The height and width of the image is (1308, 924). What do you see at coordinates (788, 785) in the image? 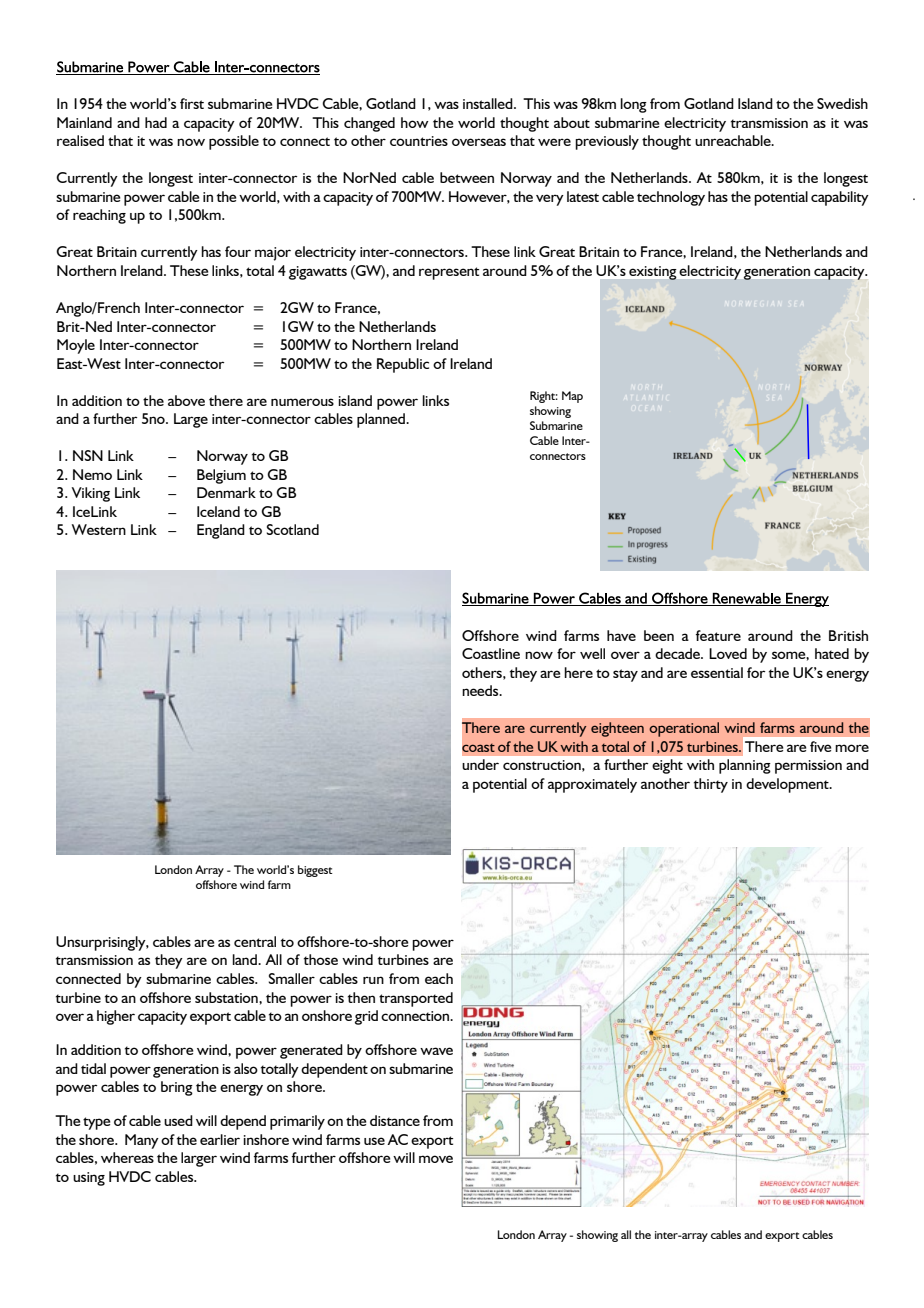
I see `development` at bounding box center [788, 785].
